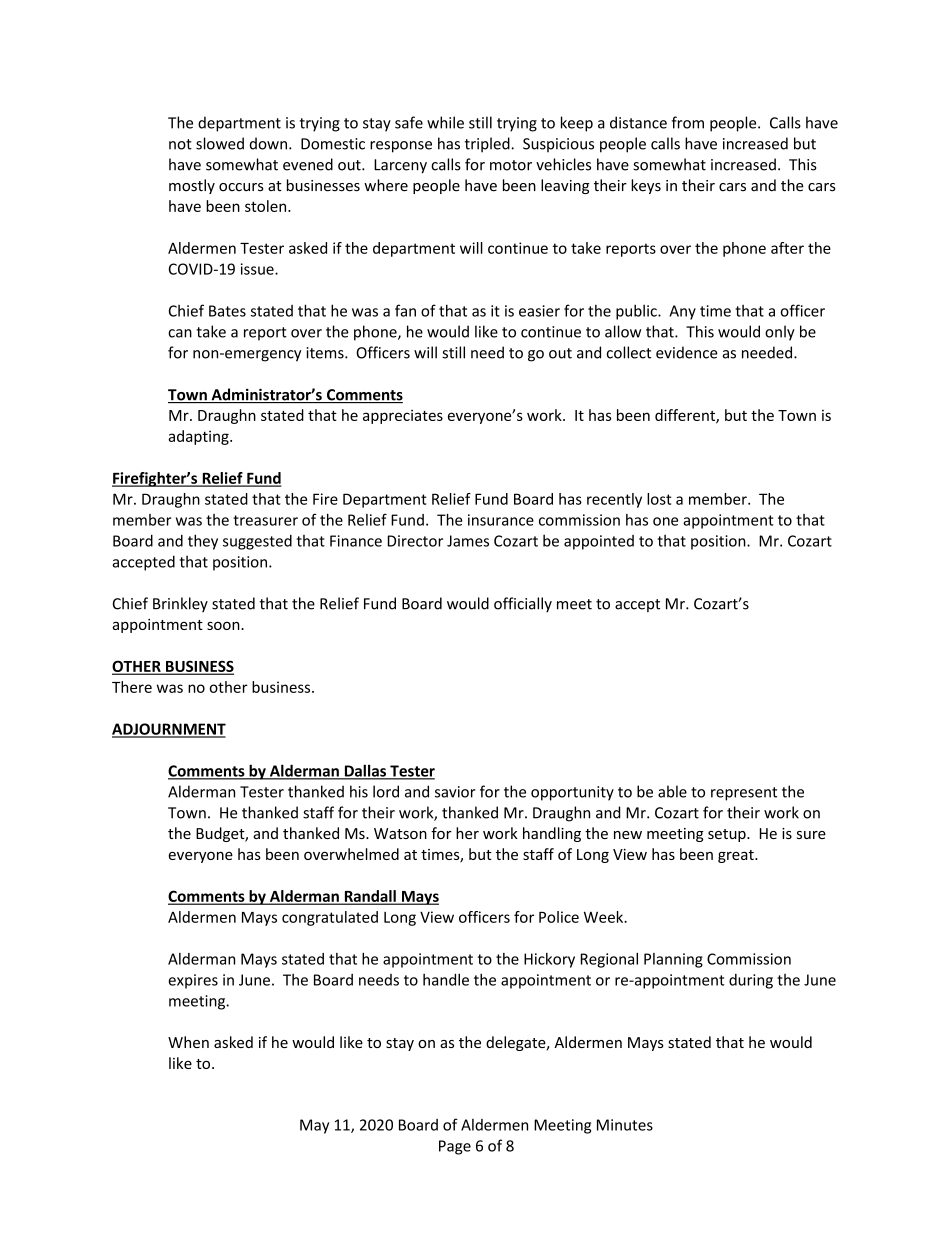 This screenshot has height=1233, width=952. I want to click on from, so click(688, 122).
